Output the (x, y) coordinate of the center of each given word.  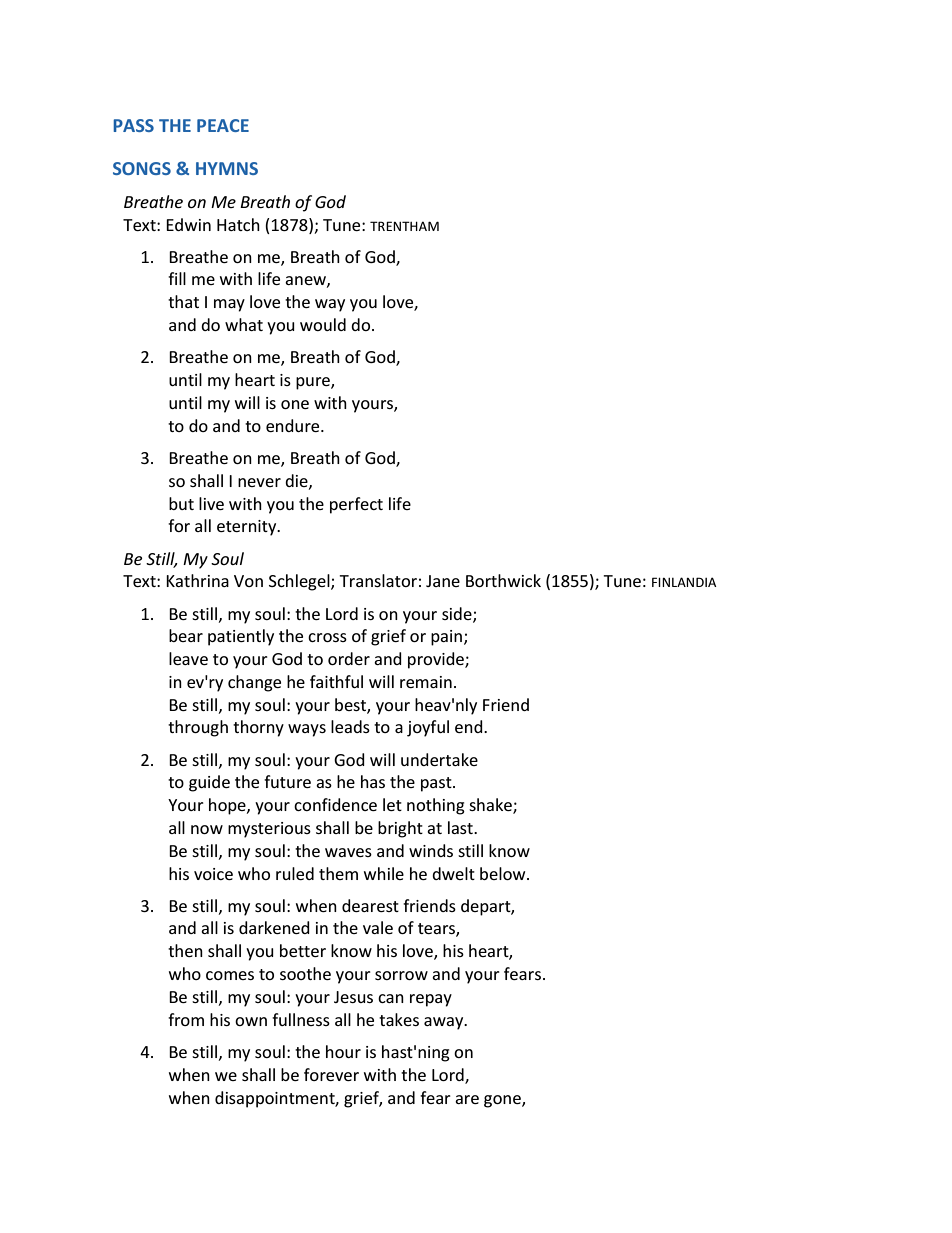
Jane (443, 581)
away (445, 1023)
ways (307, 730)
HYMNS (227, 168)
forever (331, 1074)
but (181, 503)
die (297, 481)
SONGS (142, 168)
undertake (439, 759)
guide (209, 783)
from (186, 1019)
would (323, 324)
